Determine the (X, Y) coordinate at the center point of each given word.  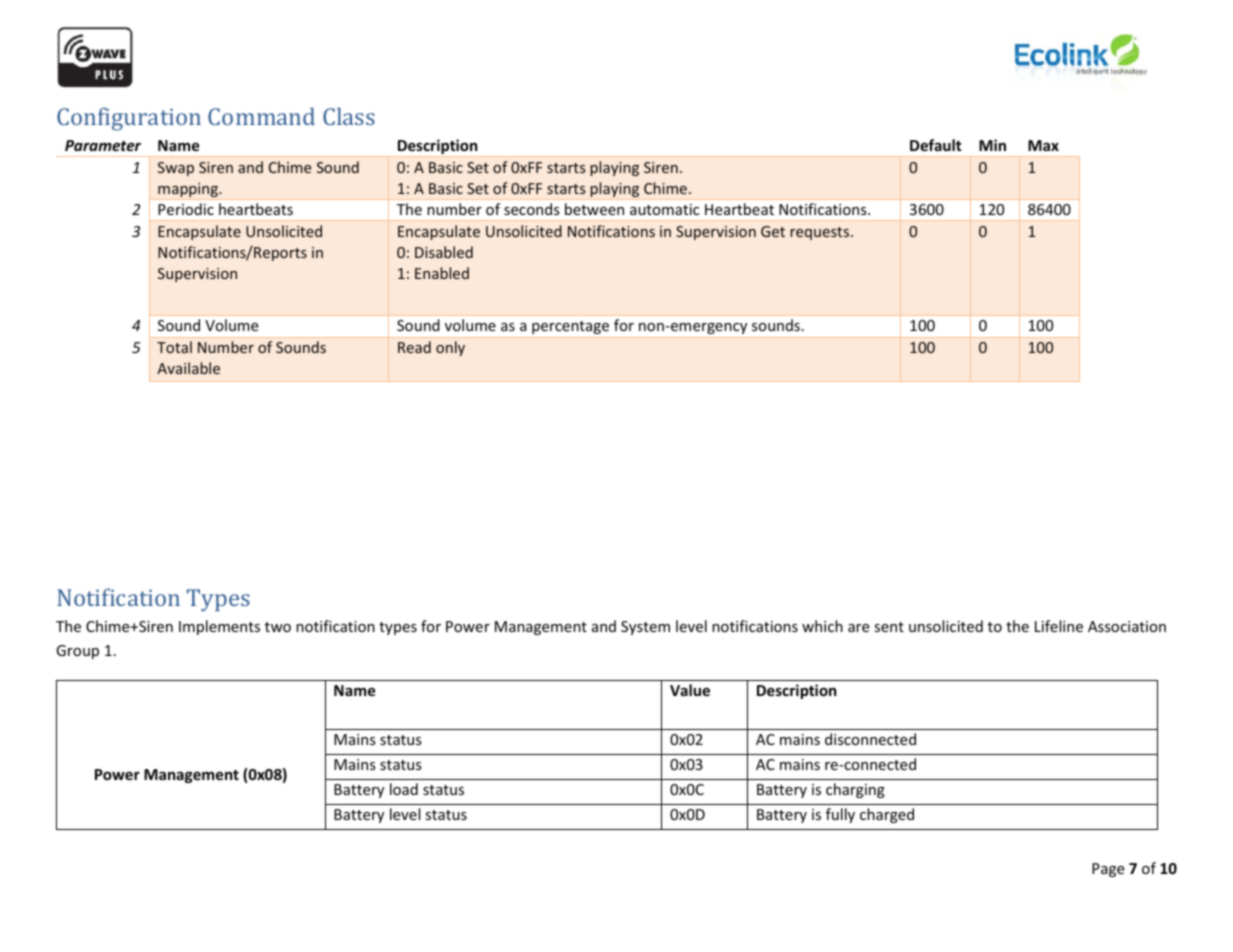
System (645, 628)
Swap (176, 169)
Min (992, 145)
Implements (219, 627)
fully (840, 815)
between (594, 209)
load (404, 789)
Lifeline (1059, 626)
